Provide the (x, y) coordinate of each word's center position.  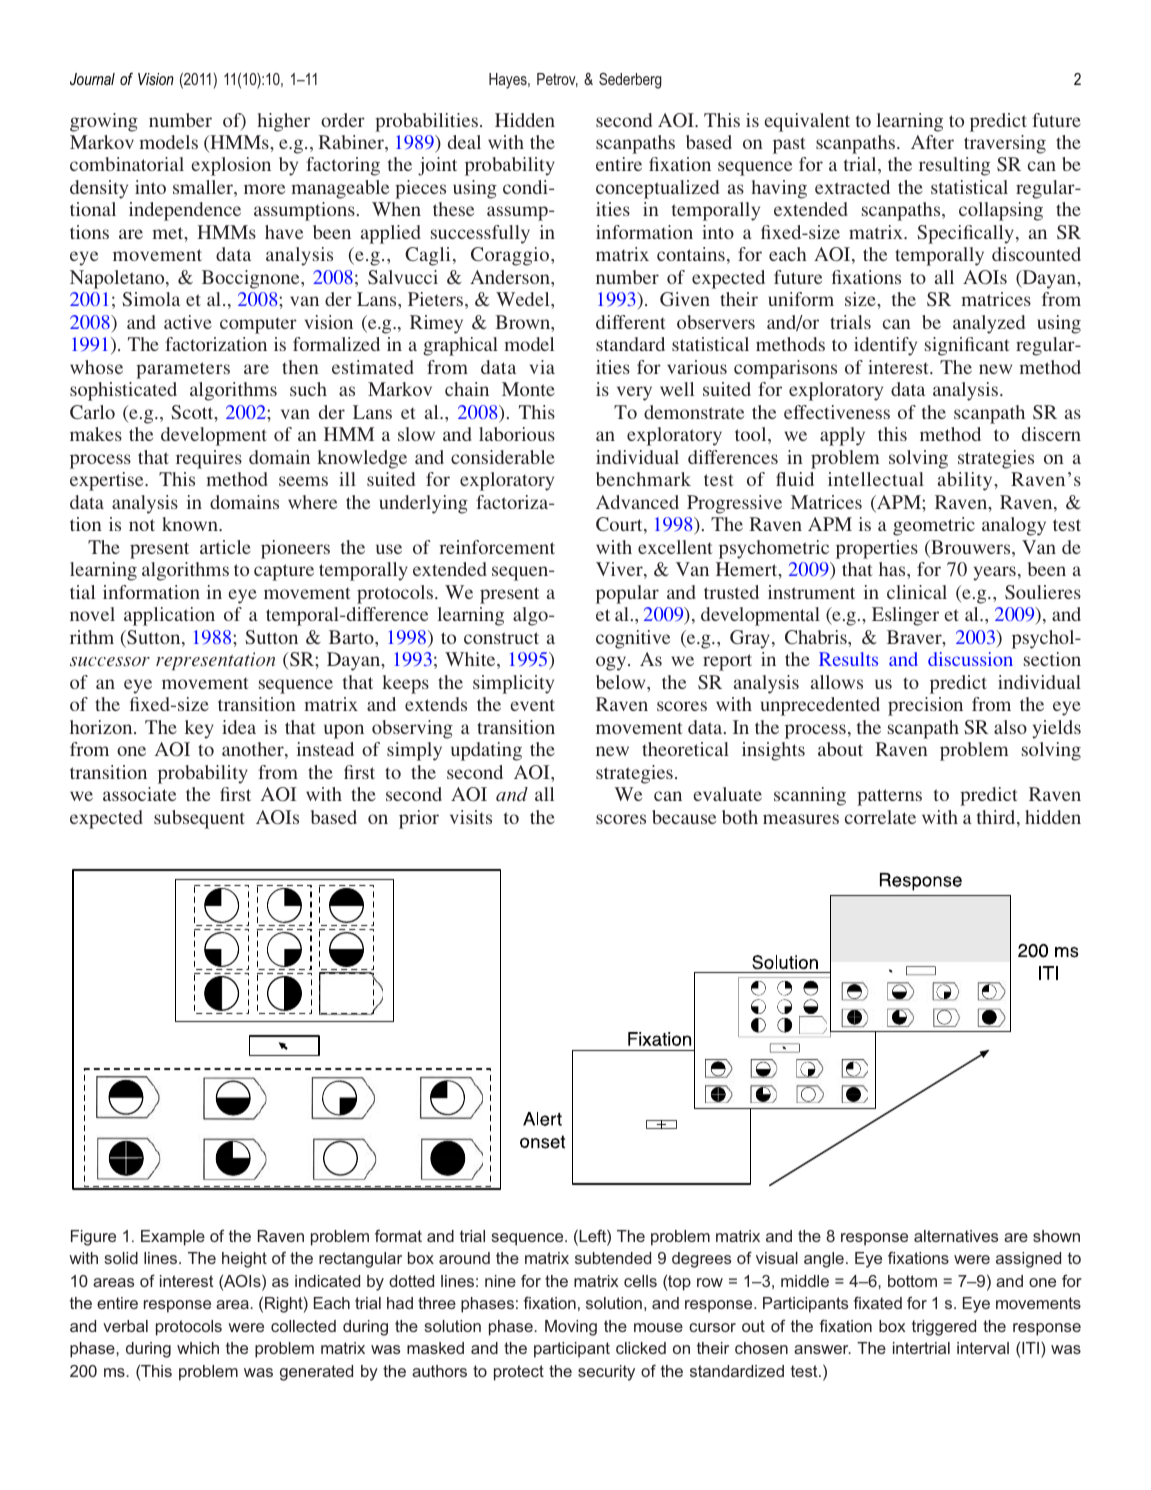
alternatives (956, 1236)
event (532, 705)
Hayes (509, 81)
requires (209, 459)
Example (173, 1238)
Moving (571, 1328)
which (198, 1348)
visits (471, 817)
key (199, 729)
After (932, 142)
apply (842, 436)
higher (283, 122)
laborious (517, 434)
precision (925, 706)
